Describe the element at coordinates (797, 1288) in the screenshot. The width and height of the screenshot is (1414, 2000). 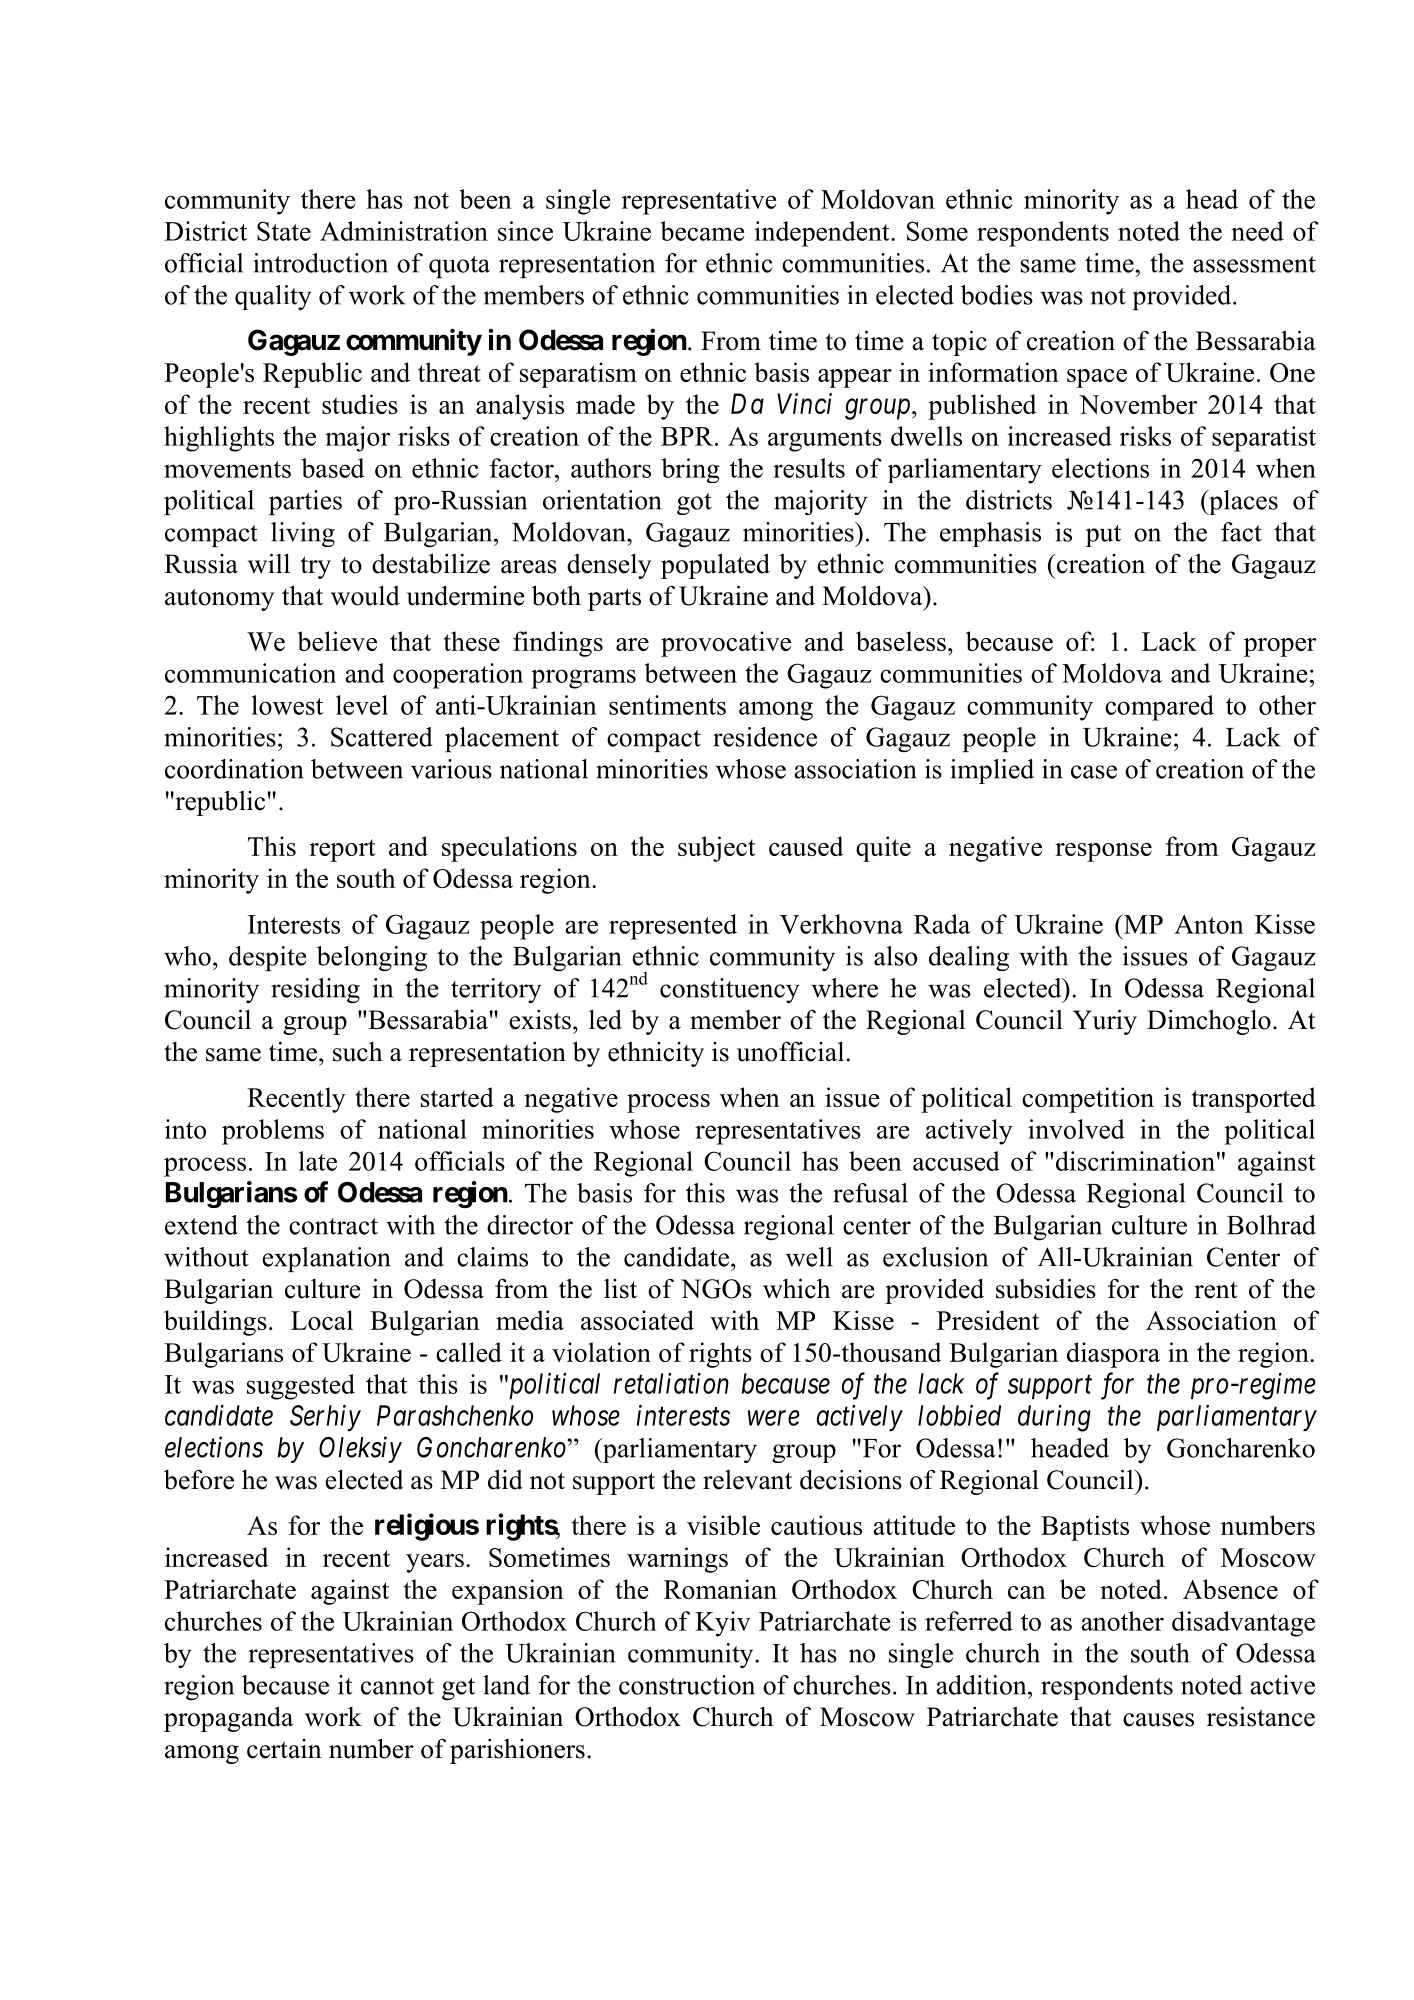
I see `which` at that location.
